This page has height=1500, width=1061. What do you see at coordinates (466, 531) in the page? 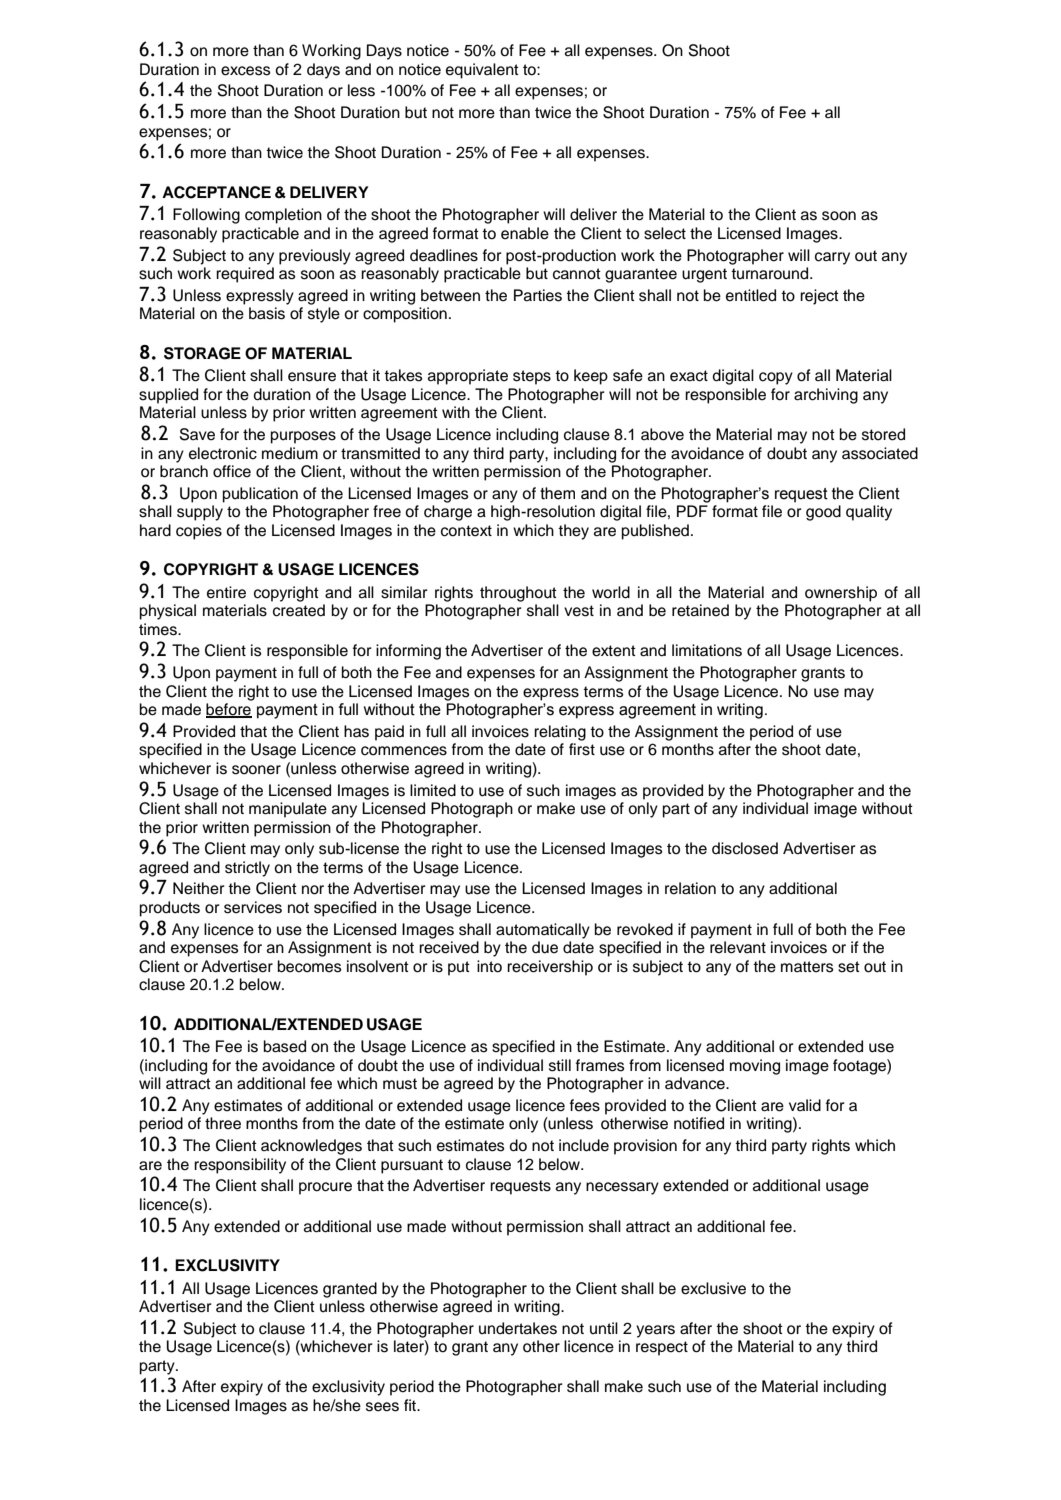
I see `context` at bounding box center [466, 531].
